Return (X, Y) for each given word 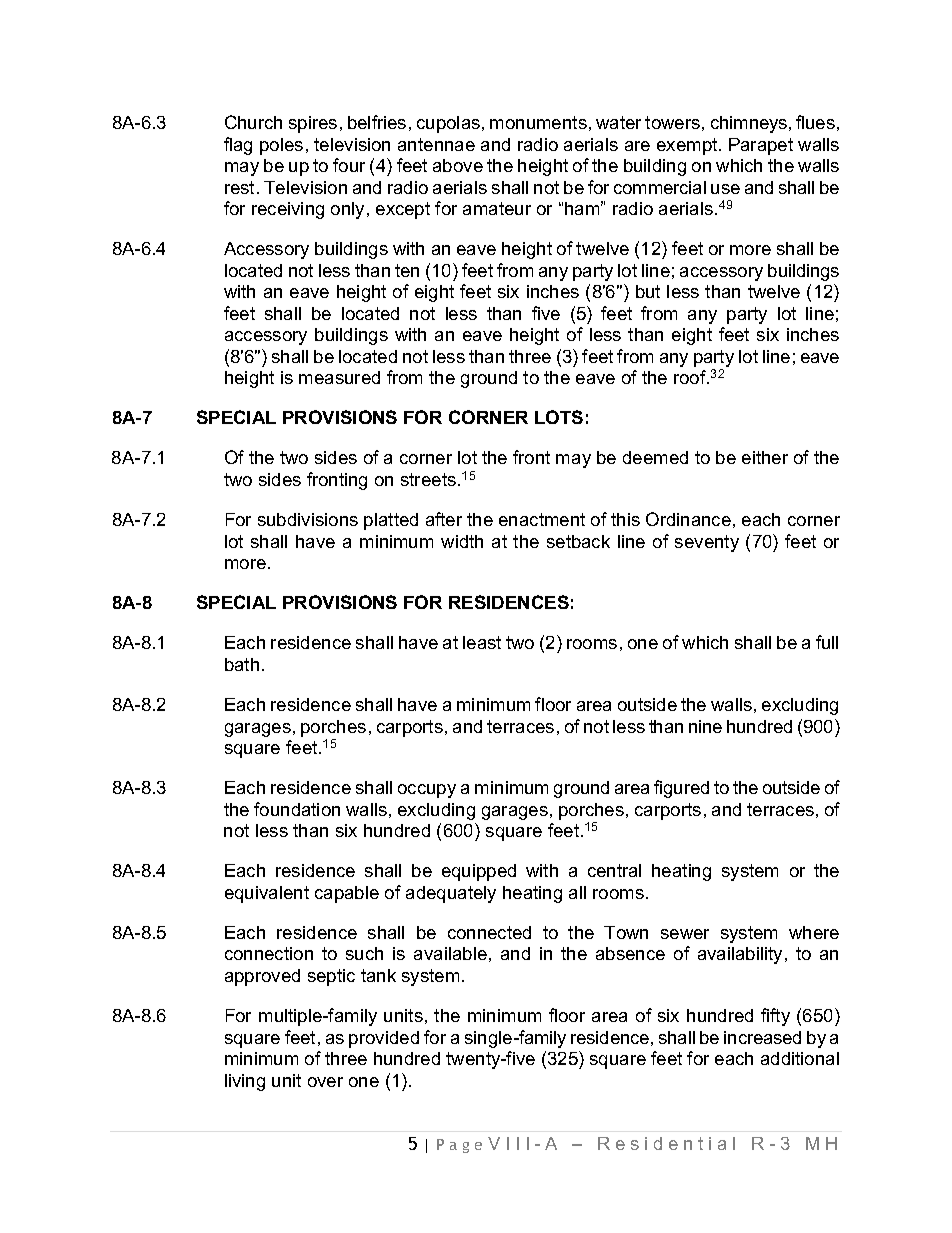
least (482, 642)
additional (800, 1058)
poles (281, 146)
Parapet (761, 146)
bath (242, 664)
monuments (538, 122)
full (827, 642)
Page (459, 1146)
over (325, 1082)
